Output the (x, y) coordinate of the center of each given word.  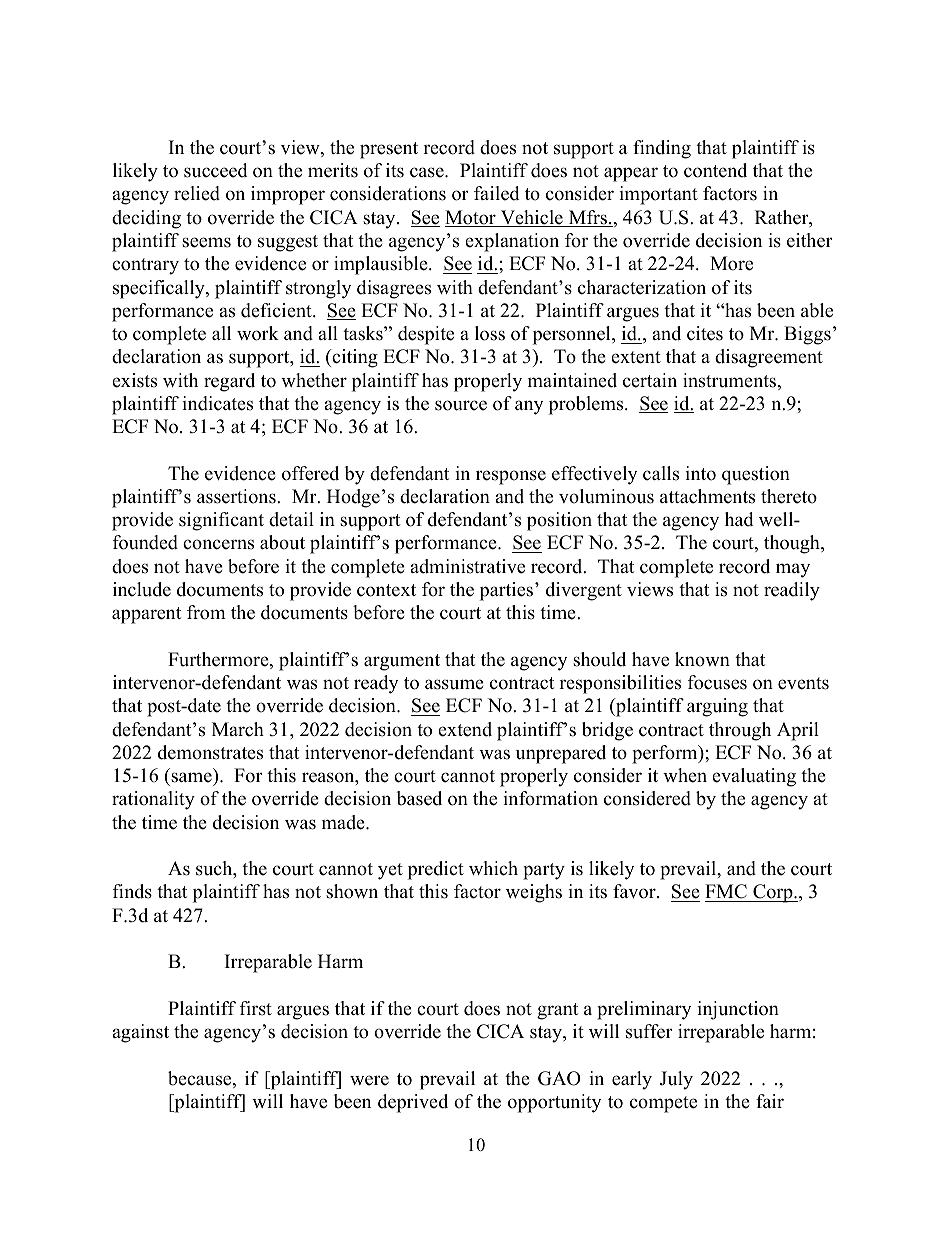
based (419, 798)
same (191, 777)
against (140, 1033)
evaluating (754, 777)
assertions (237, 496)
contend (715, 170)
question (756, 475)
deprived (413, 1103)
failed (496, 193)
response (511, 477)
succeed (215, 170)
